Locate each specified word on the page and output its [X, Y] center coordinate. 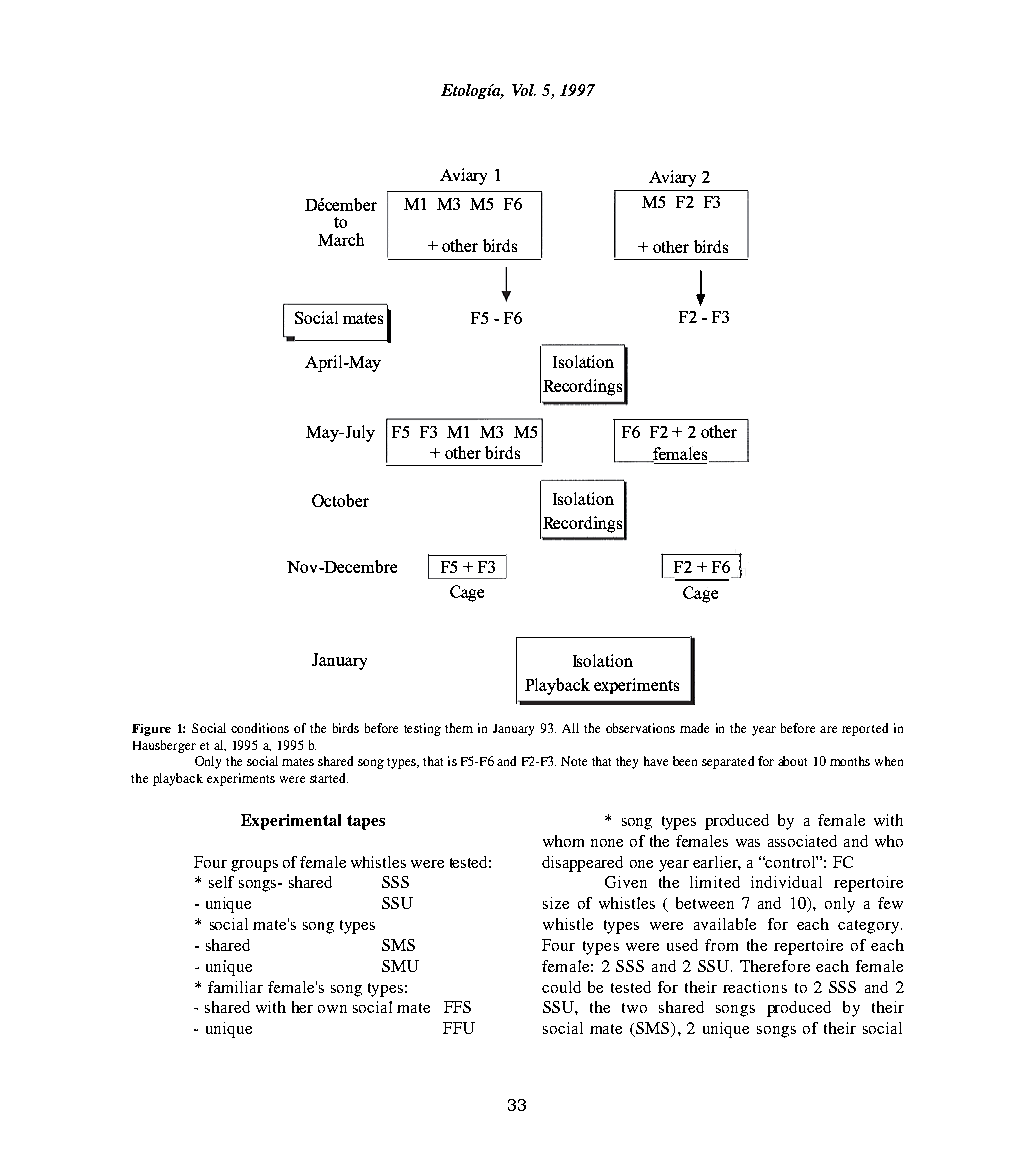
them [459, 728]
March [341, 239]
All [570, 728]
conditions [260, 728]
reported [865, 729]
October [340, 500]
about [792, 761]
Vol [524, 90]
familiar [235, 987]
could [561, 987]
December [341, 204]
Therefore [775, 966]
